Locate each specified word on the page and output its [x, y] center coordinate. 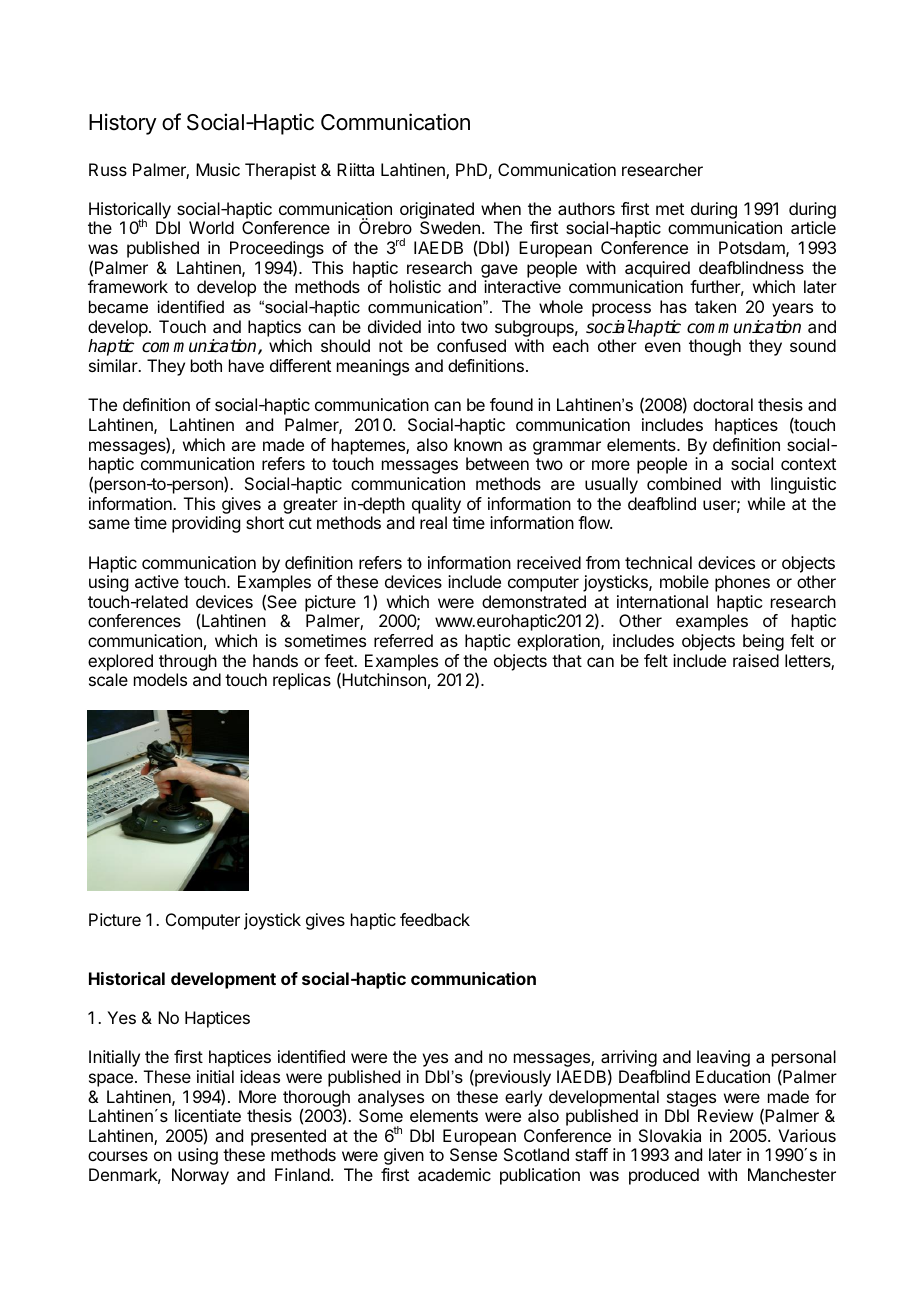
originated [437, 212]
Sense [473, 1154]
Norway [200, 1176]
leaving [723, 1058]
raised [756, 660]
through [188, 664]
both [206, 365]
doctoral [723, 404]
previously [512, 1078]
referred [403, 640]
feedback [435, 919]
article [813, 227]
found [511, 404]
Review [725, 1115]
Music [218, 169]
